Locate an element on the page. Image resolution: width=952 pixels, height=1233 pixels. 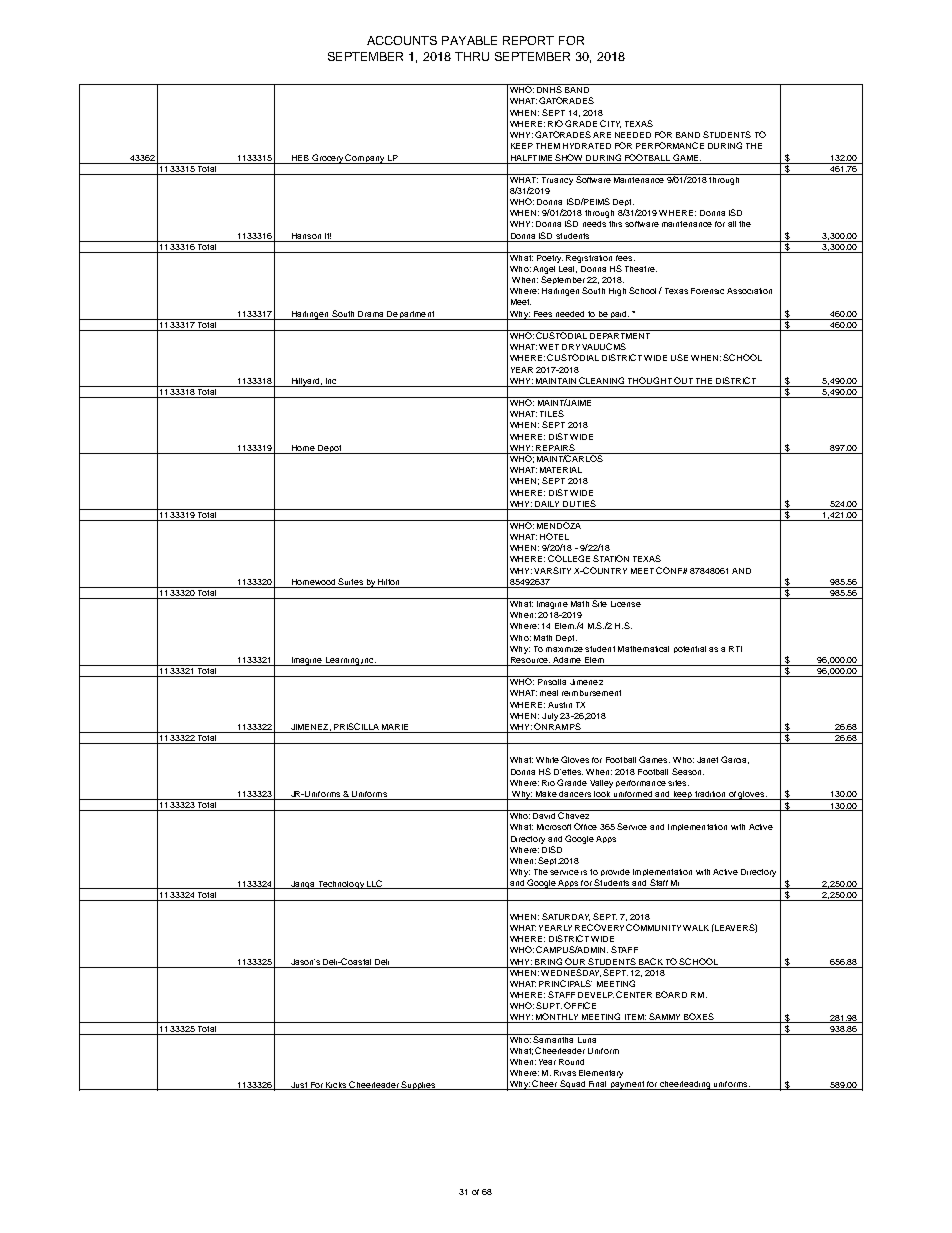
VARSITY is located at coordinates (554, 570).
